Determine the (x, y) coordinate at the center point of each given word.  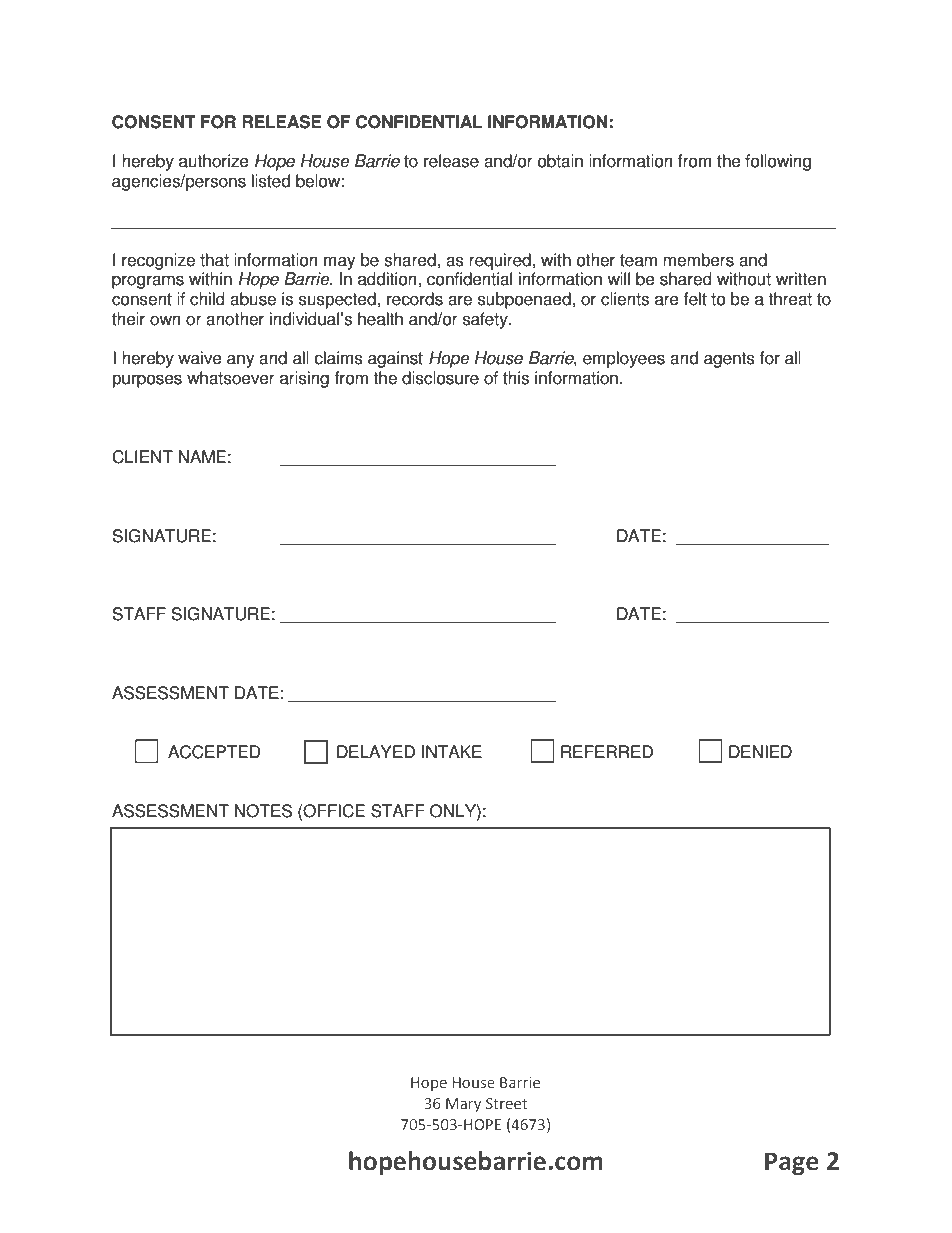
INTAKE (452, 751)
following (778, 162)
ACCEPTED (214, 752)
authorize (214, 161)
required (501, 261)
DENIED (760, 751)
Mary (463, 1105)
